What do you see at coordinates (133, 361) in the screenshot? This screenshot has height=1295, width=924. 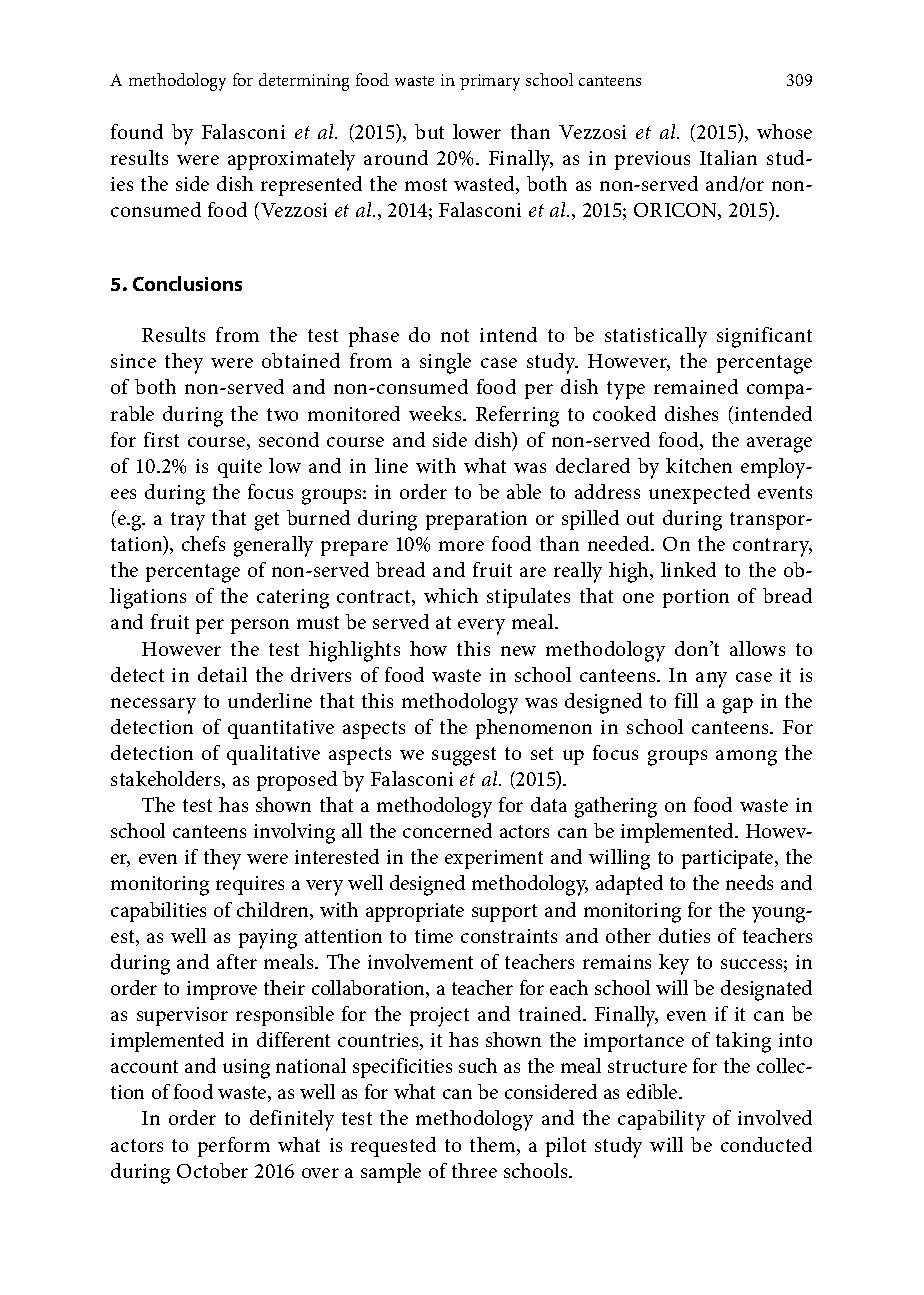 I see `since` at bounding box center [133, 361].
